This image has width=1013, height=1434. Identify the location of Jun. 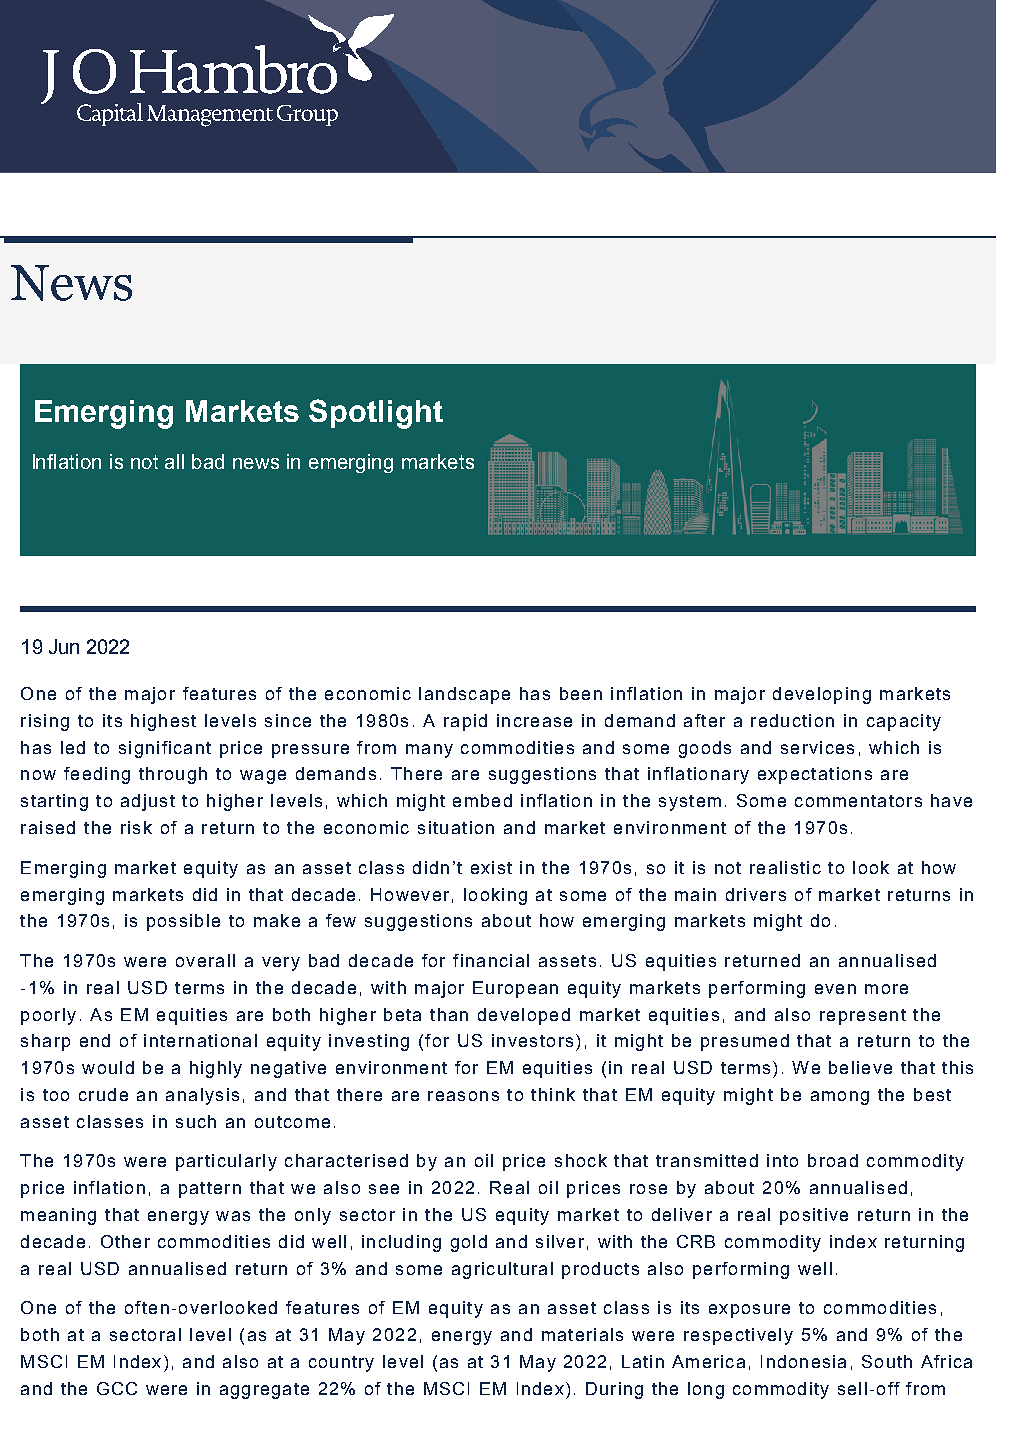
(64, 646).
